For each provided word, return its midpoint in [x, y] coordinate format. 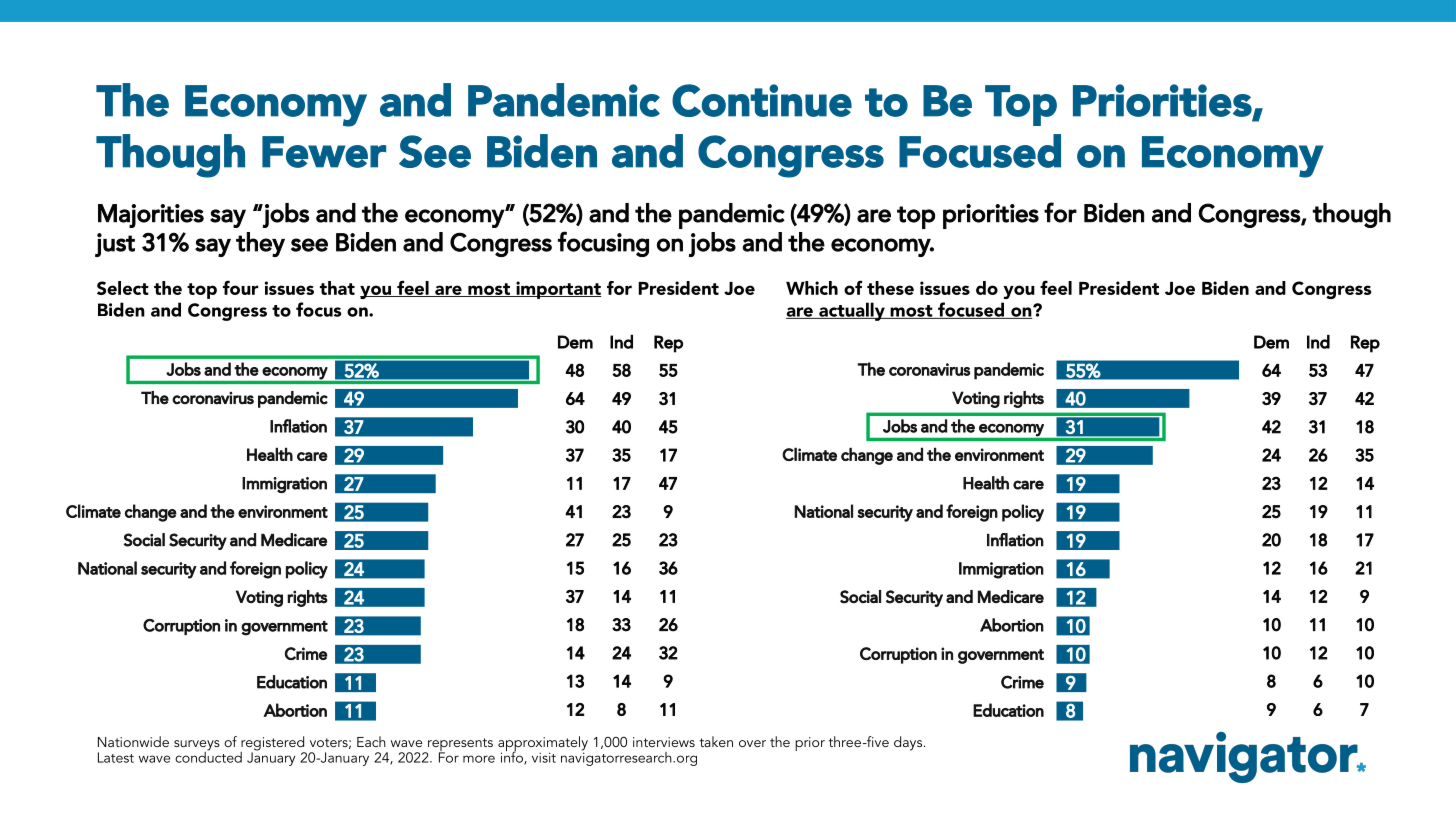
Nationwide [133, 741]
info [513, 757]
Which [812, 288]
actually [852, 311]
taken [716, 741]
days [909, 743]
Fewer [324, 152]
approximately [543, 745]
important [557, 290]
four [240, 287]
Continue [762, 100]
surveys [197, 746]
